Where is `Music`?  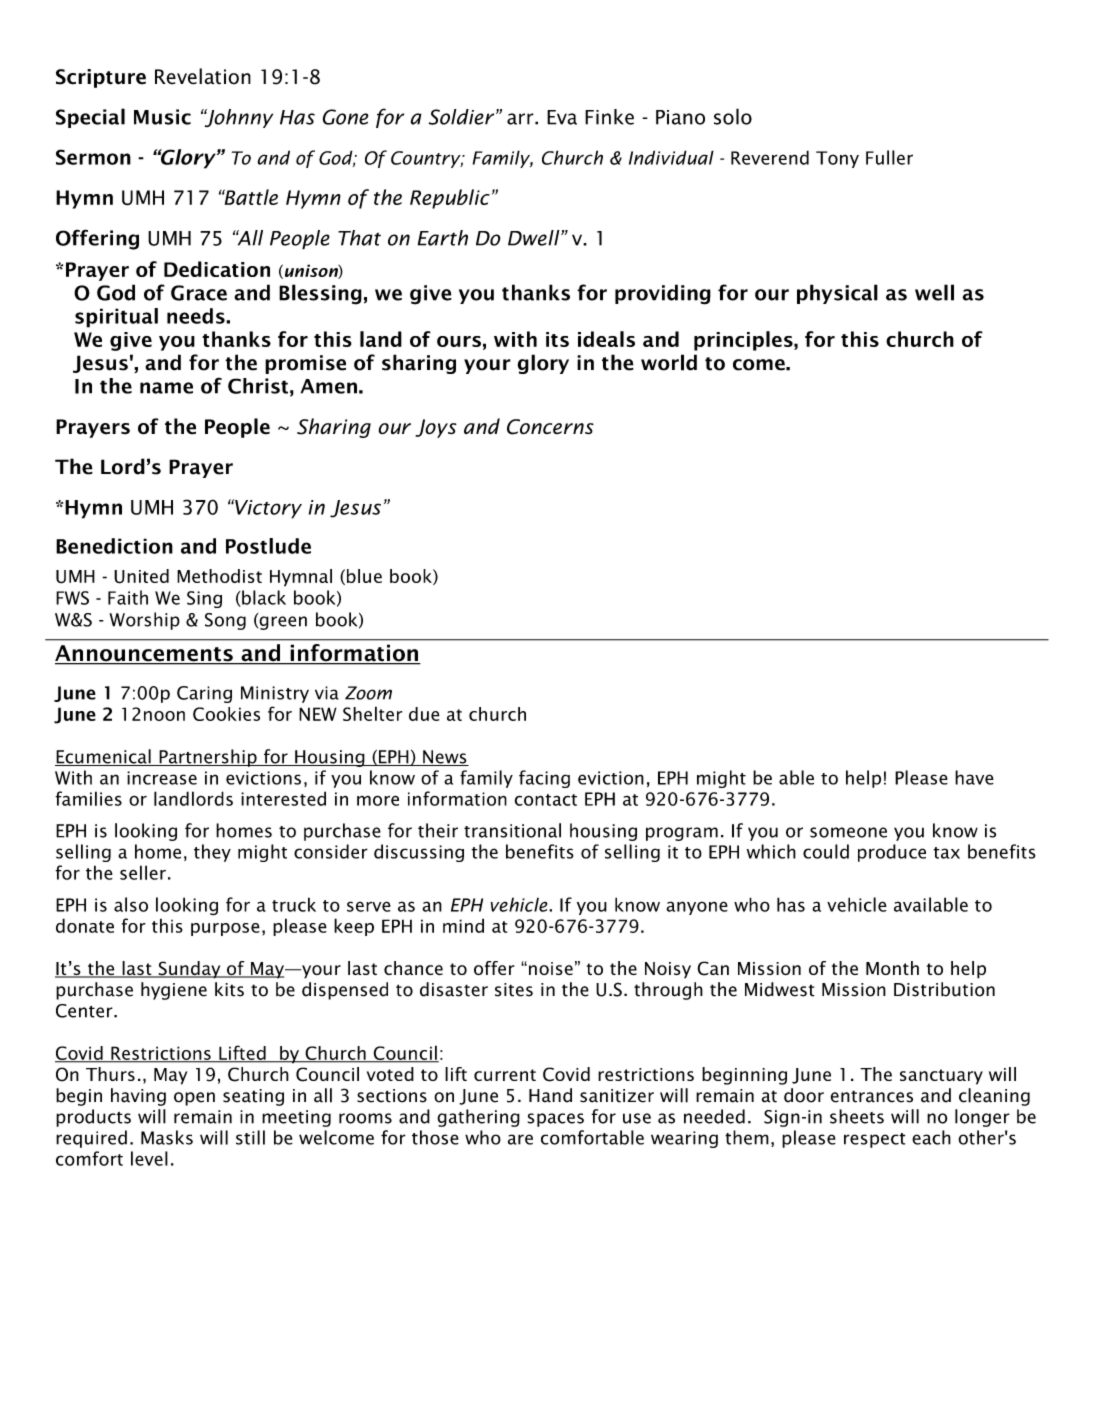
Music is located at coordinates (162, 117).
